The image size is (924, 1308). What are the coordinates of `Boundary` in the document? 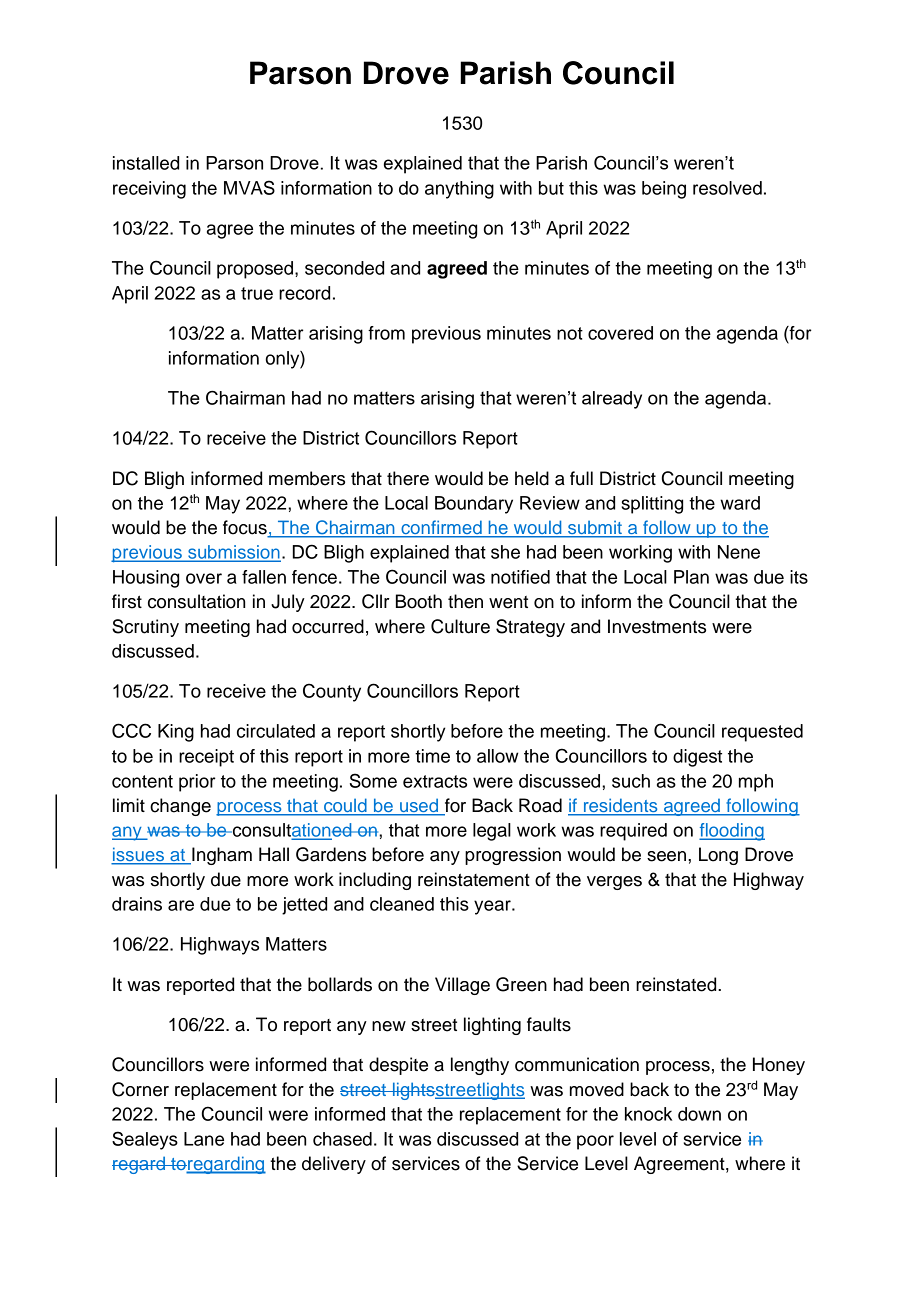 It's located at (474, 505).
